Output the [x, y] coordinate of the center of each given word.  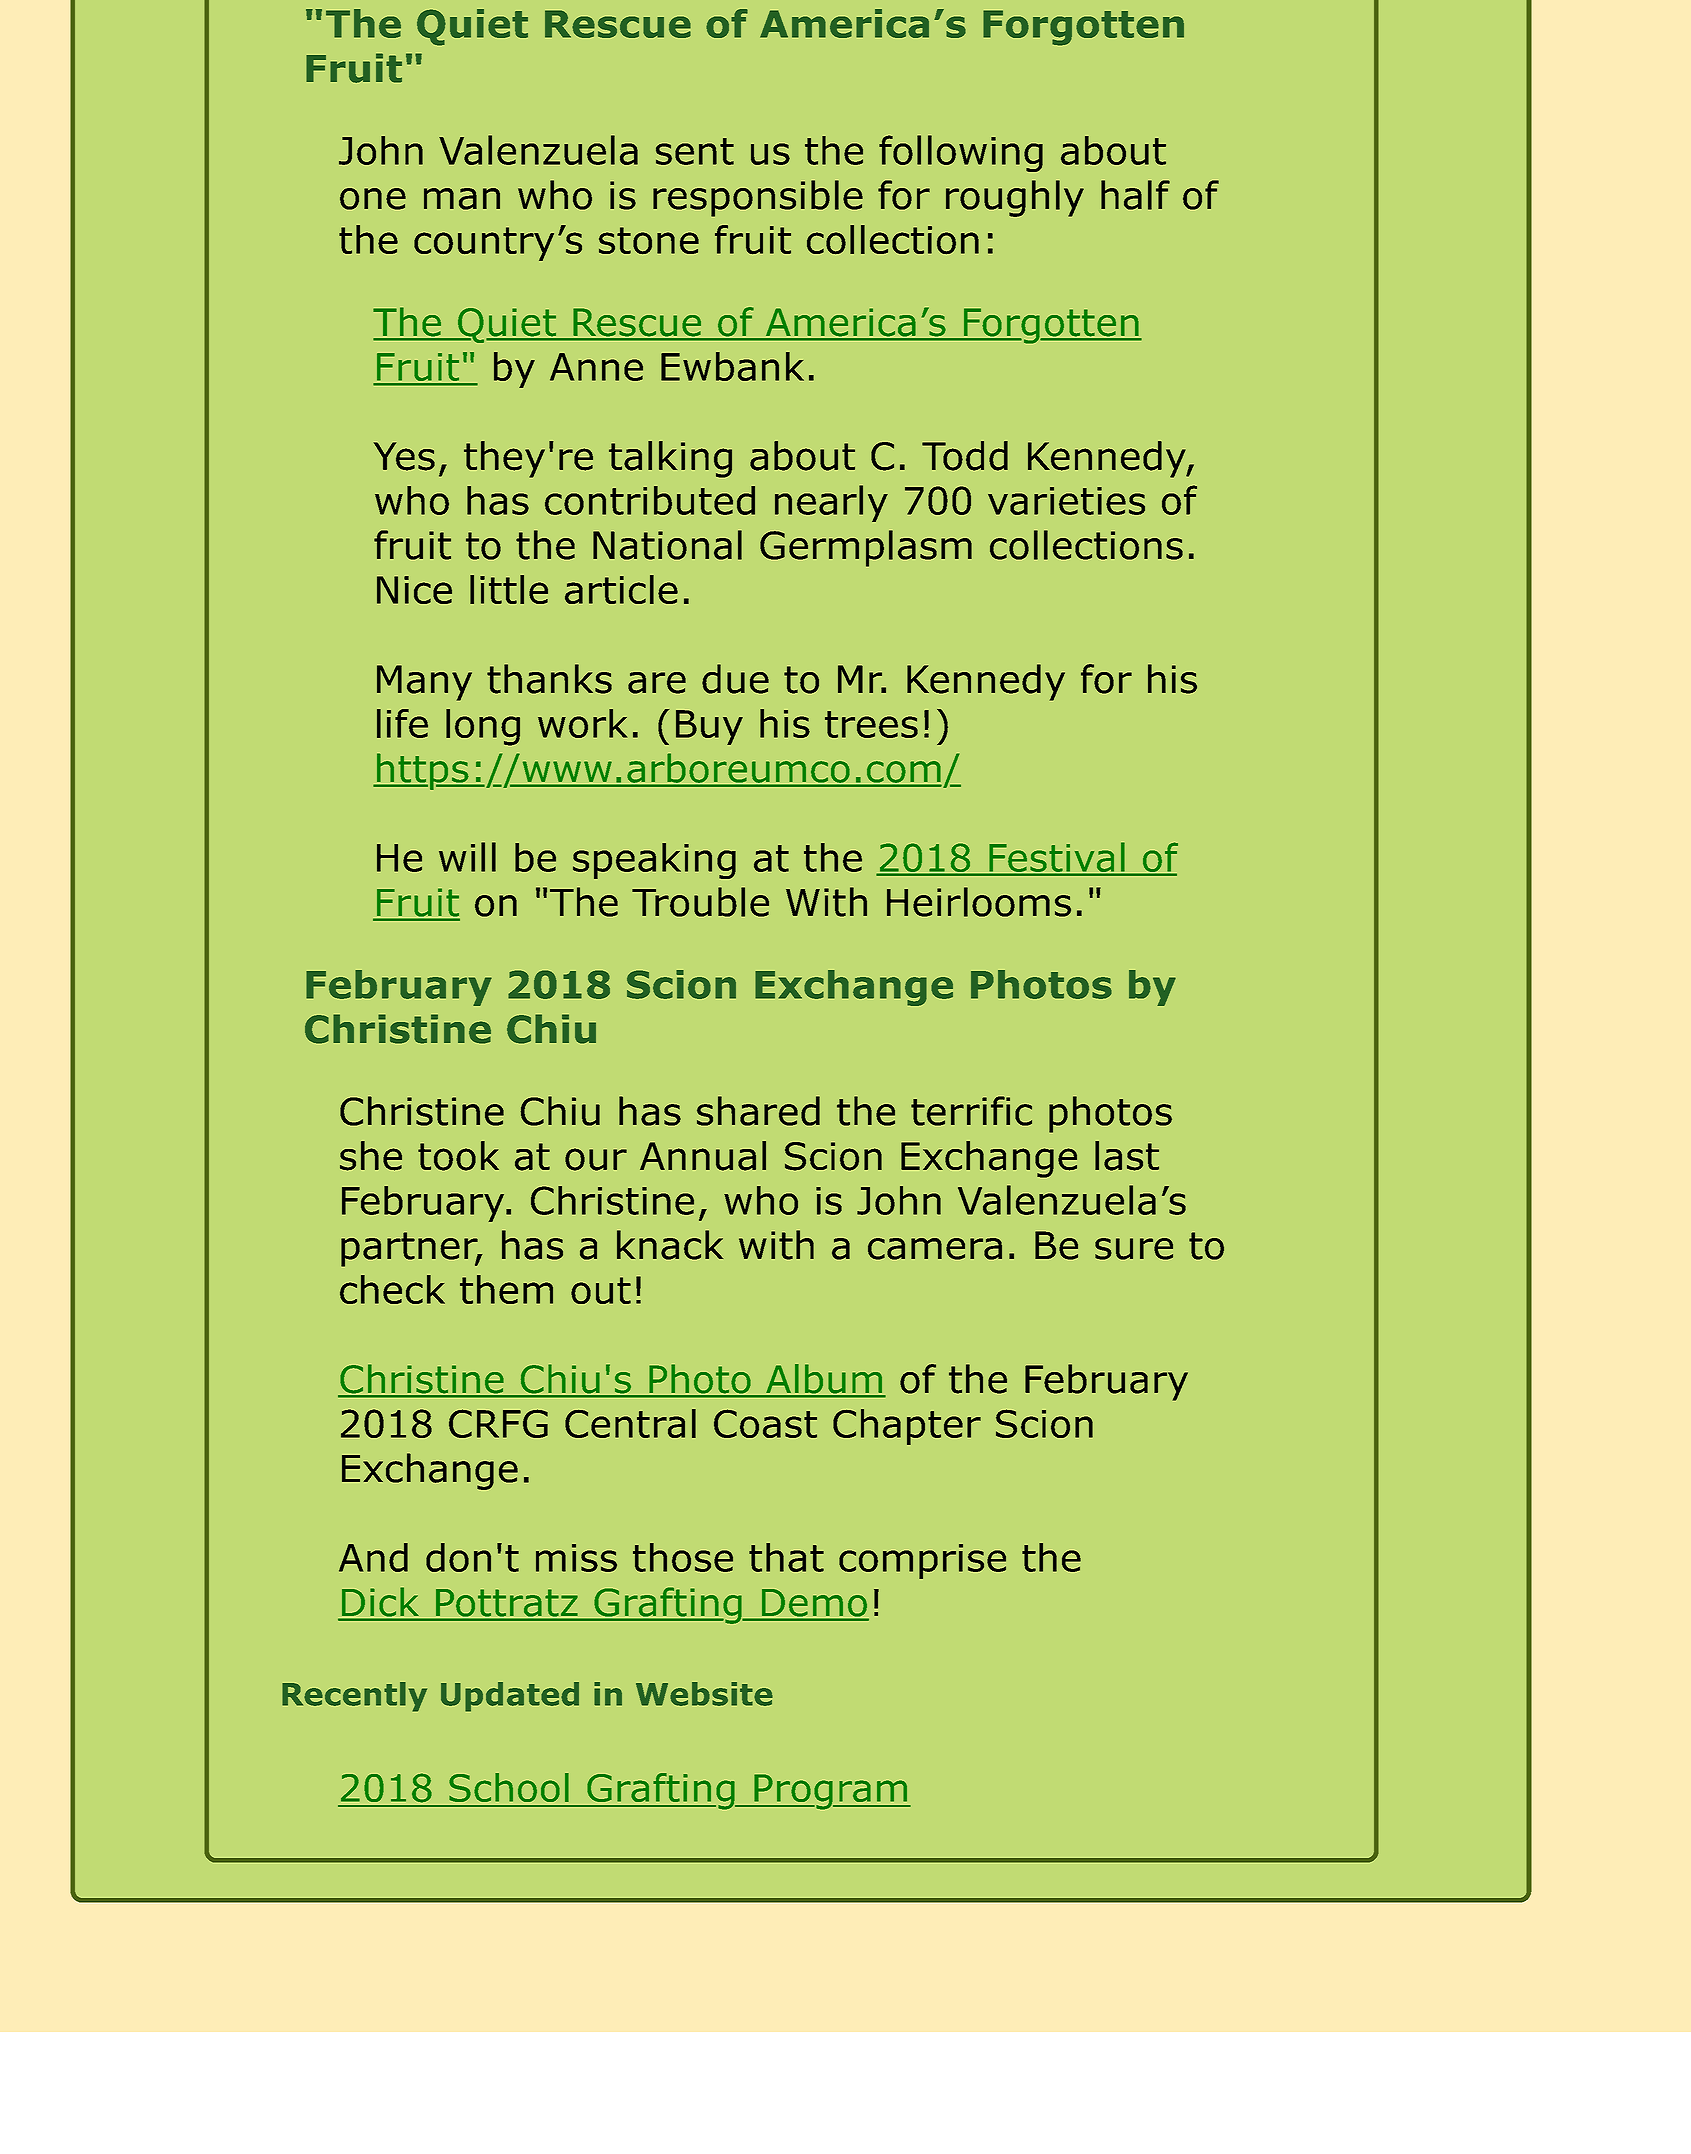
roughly [1015, 198]
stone [649, 240]
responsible [758, 198]
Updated [510, 1697]
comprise [922, 1561]
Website [704, 1694]
